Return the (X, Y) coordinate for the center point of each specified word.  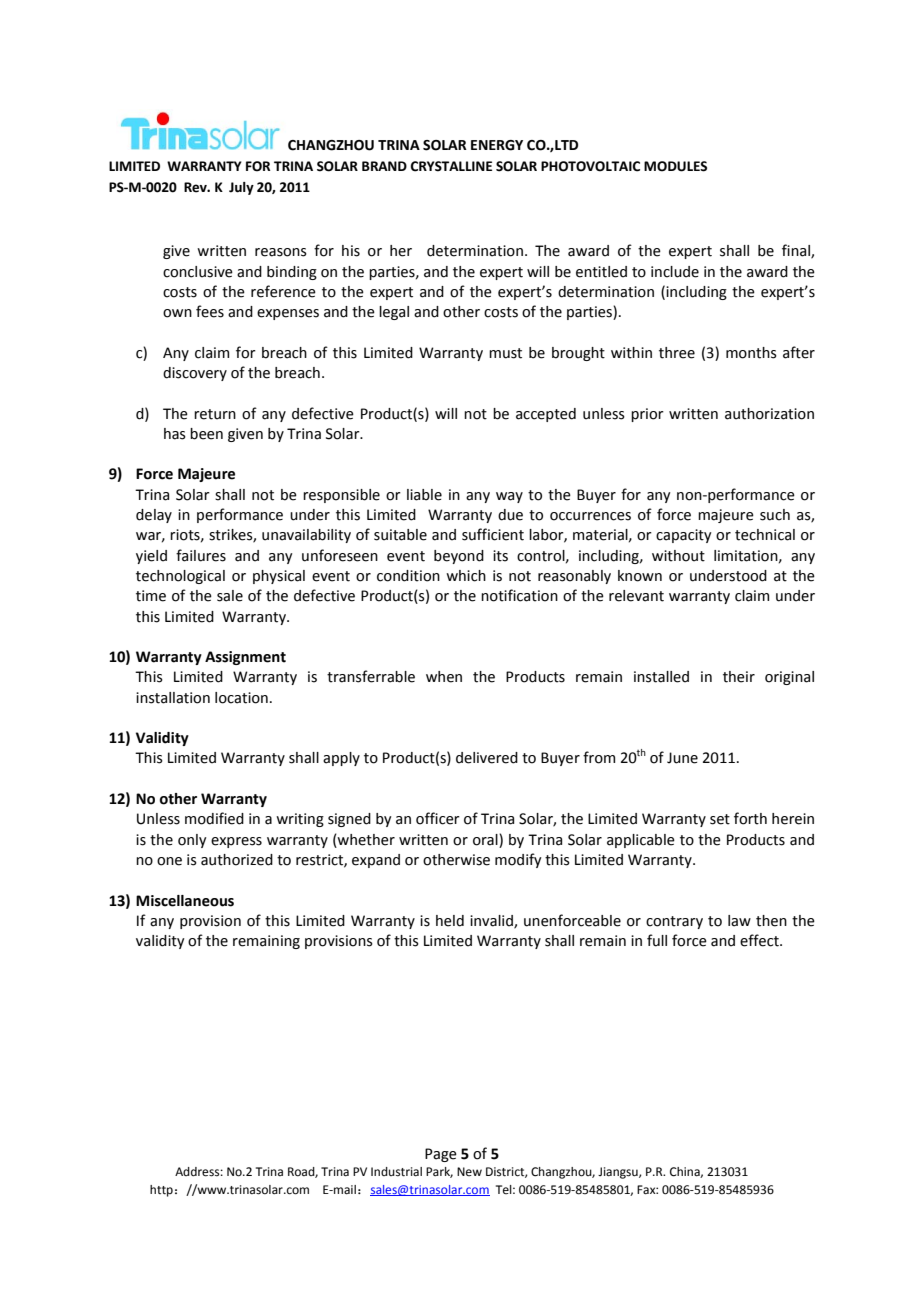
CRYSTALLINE (451, 166)
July (241, 188)
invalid (492, 921)
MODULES (675, 166)
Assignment (245, 658)
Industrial (396, 1172)
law (739, 921)
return (215, 414)
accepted (546, 415)
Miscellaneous (185, 901)
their (739, 677)
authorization (769, 414)
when (444, 677)
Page (441, 1155)
